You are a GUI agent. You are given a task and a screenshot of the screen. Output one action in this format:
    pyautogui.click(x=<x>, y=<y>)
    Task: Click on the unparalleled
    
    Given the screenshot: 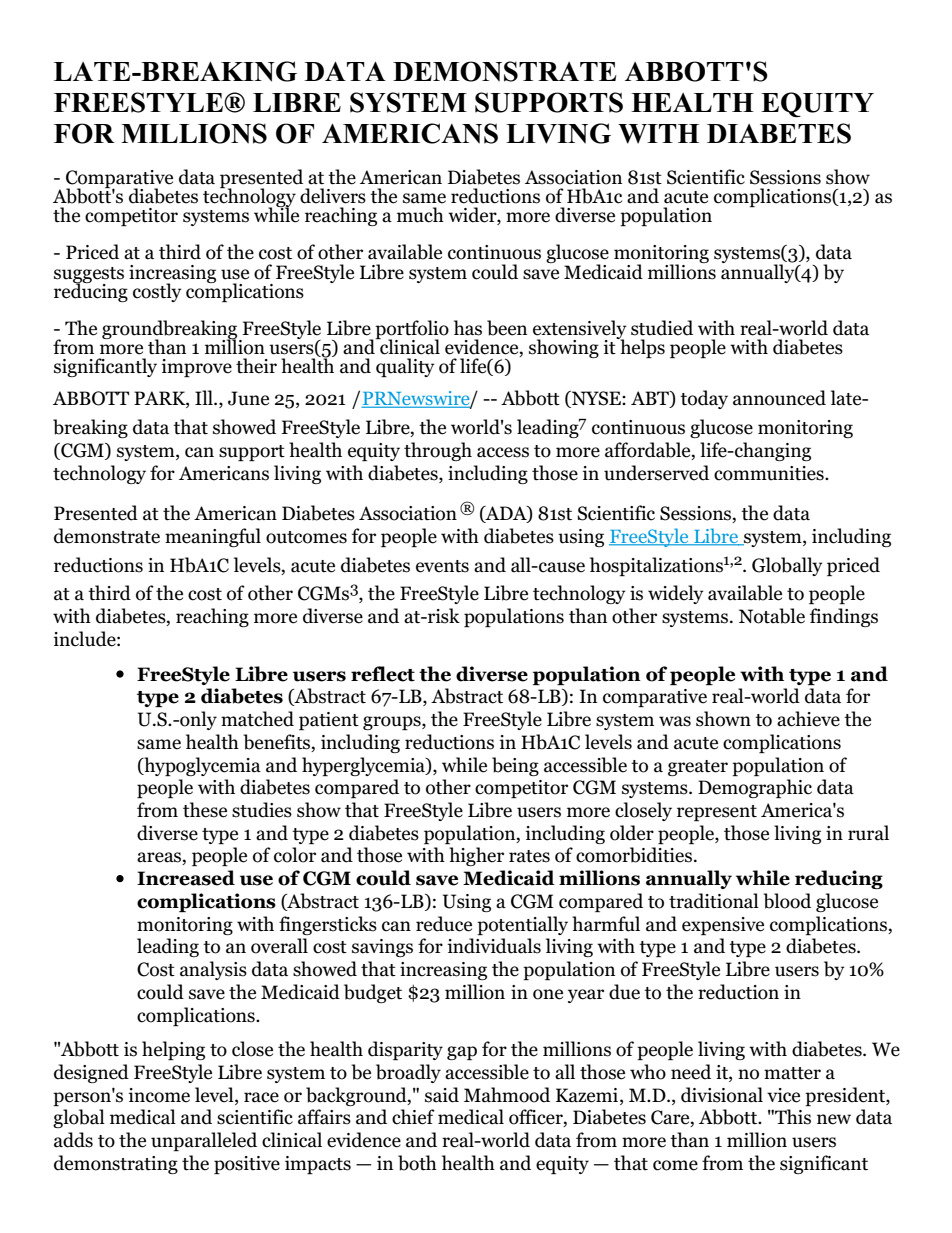 What is the action you would take?
    pyautogui.click(x=204, y=1141)
